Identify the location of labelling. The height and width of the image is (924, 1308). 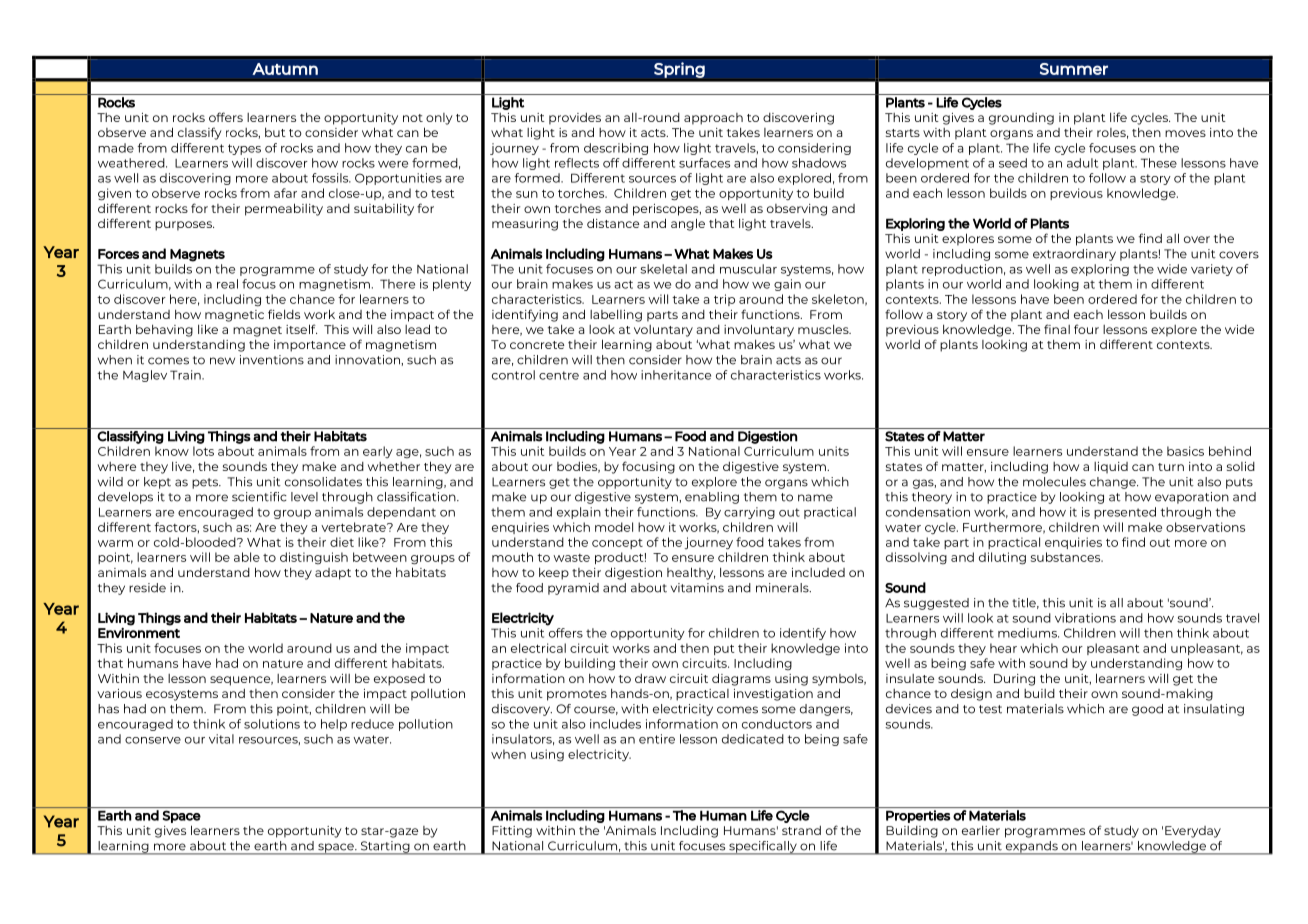
(616, 315).
